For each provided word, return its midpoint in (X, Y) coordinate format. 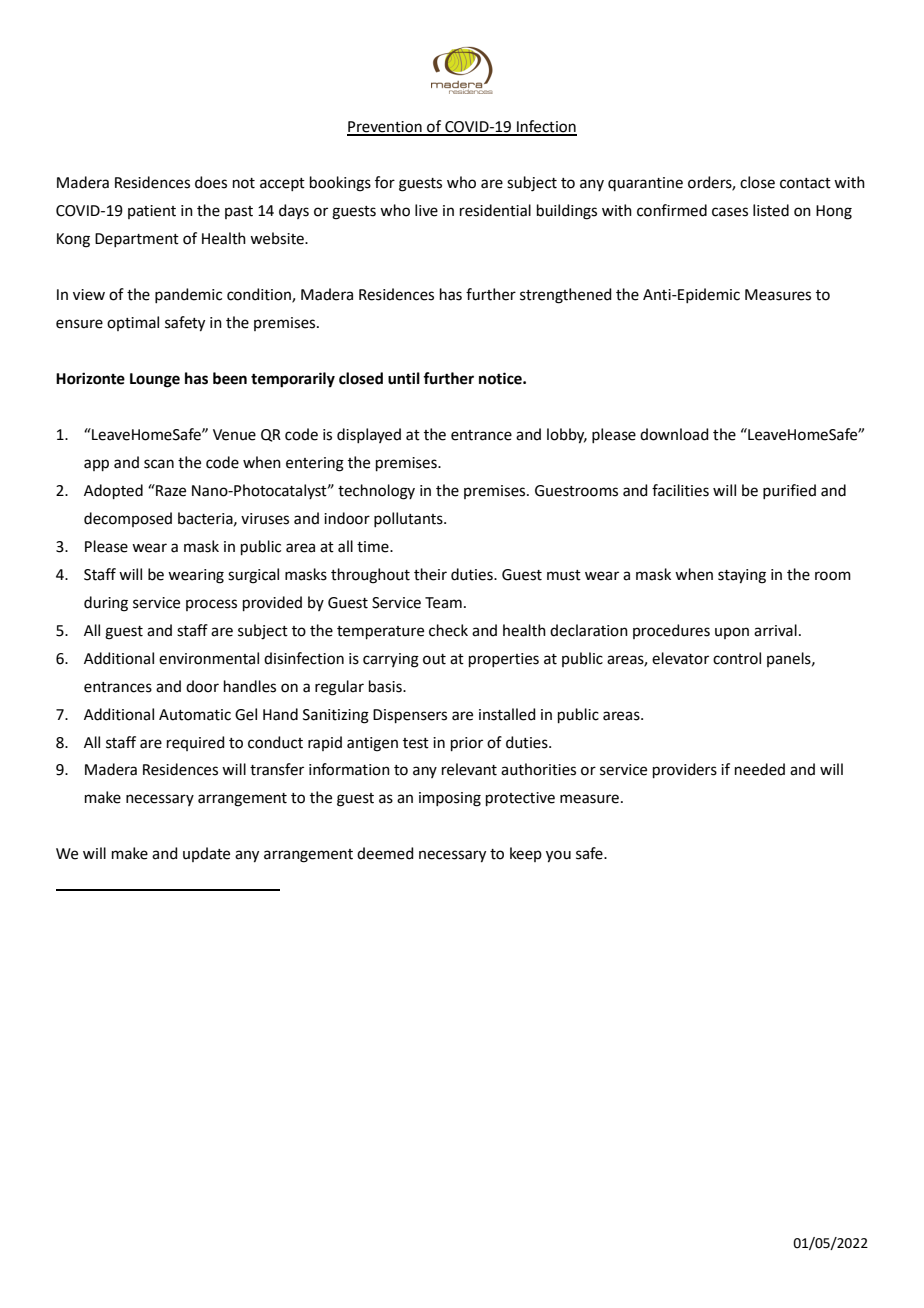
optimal (133, 323)
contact (805, 183)
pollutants (409, 519)
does (211, 182)
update (206, 854)
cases (730, 212)
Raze (170, 490)
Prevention (385, 128)
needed (760, 769)
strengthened (566, 296)
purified (789, 491)
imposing (450, 799)
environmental (209, 658)
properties (504, 660)
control (737, 658)
